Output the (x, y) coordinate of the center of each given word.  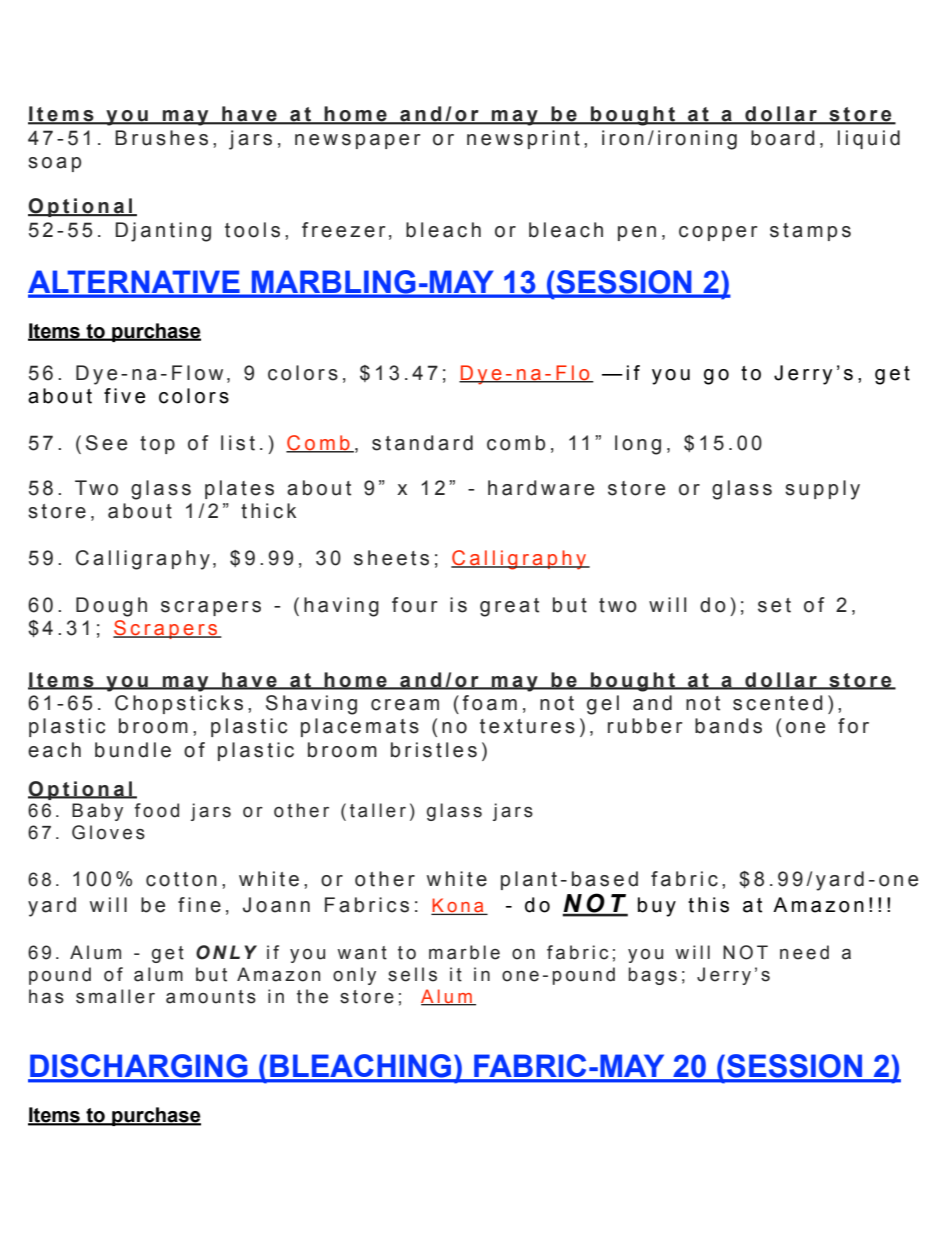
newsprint (523, 139)
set (774, 605)
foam (490, 703)
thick (268, 511)
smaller (115, 996)
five (124, 396)
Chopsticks (179, 704)
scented (778, 703)
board (783, 138)
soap (54, 164)
